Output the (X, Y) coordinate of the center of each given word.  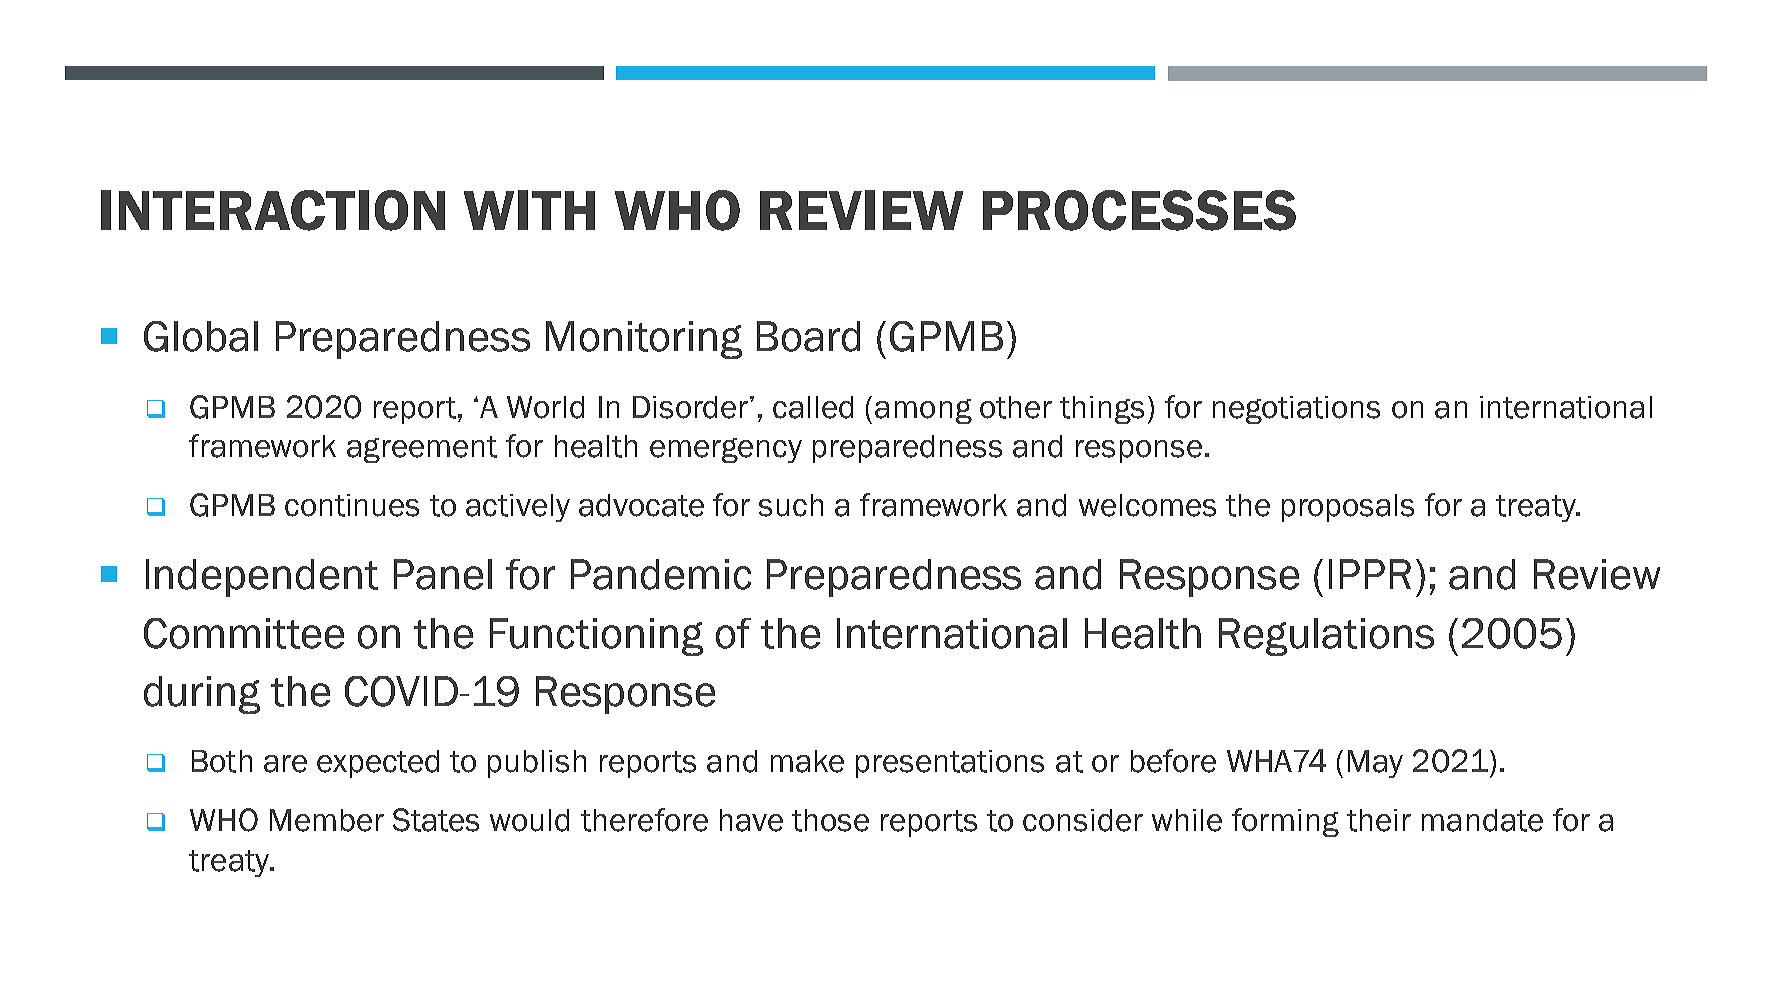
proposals (1348, 508)
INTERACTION (273, 210)
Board (808, 336)
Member (327, 820)
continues (352, 505)
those (830, 820)
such (791, 505)
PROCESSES (1139, 210)
